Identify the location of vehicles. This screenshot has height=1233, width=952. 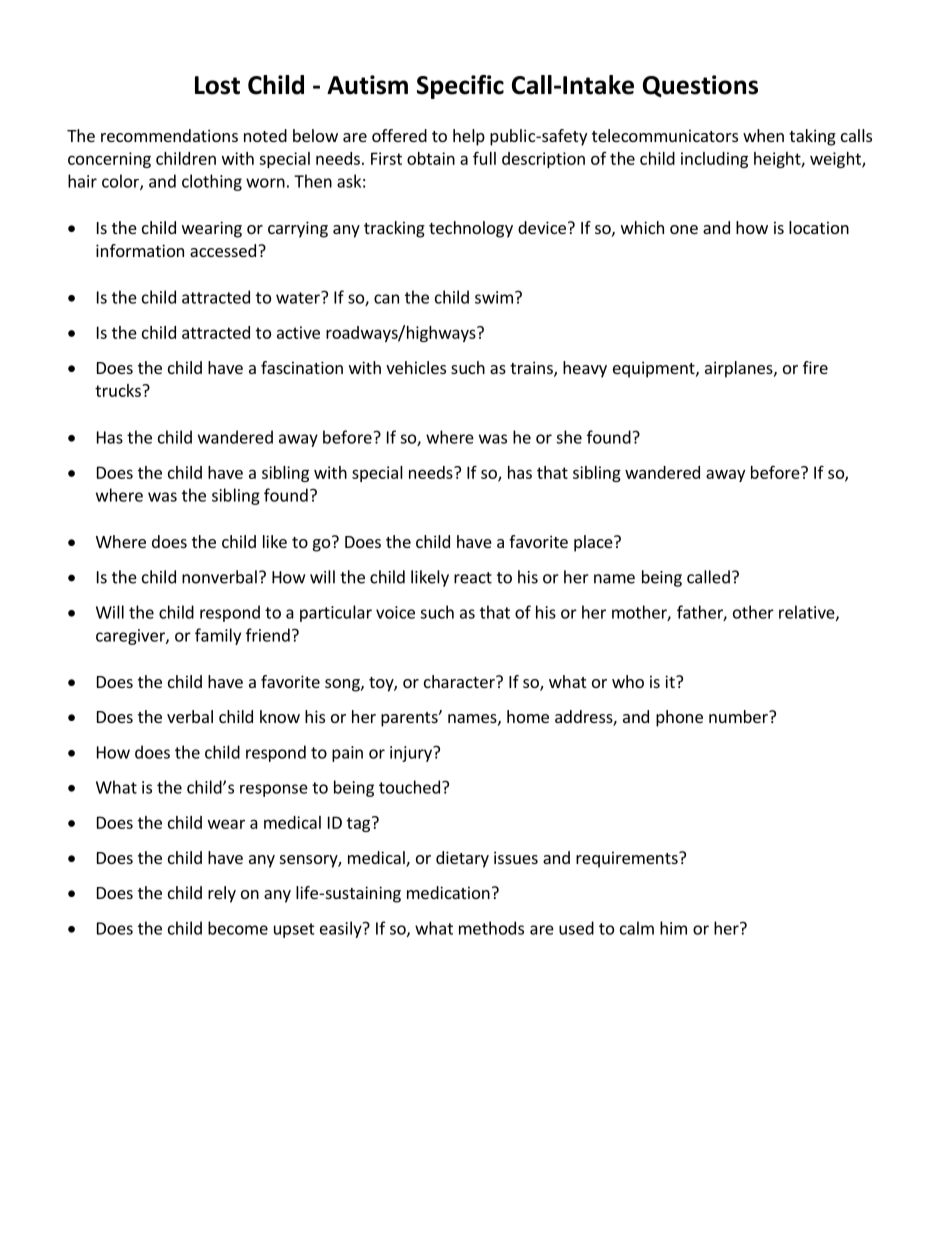
(416, 367).
